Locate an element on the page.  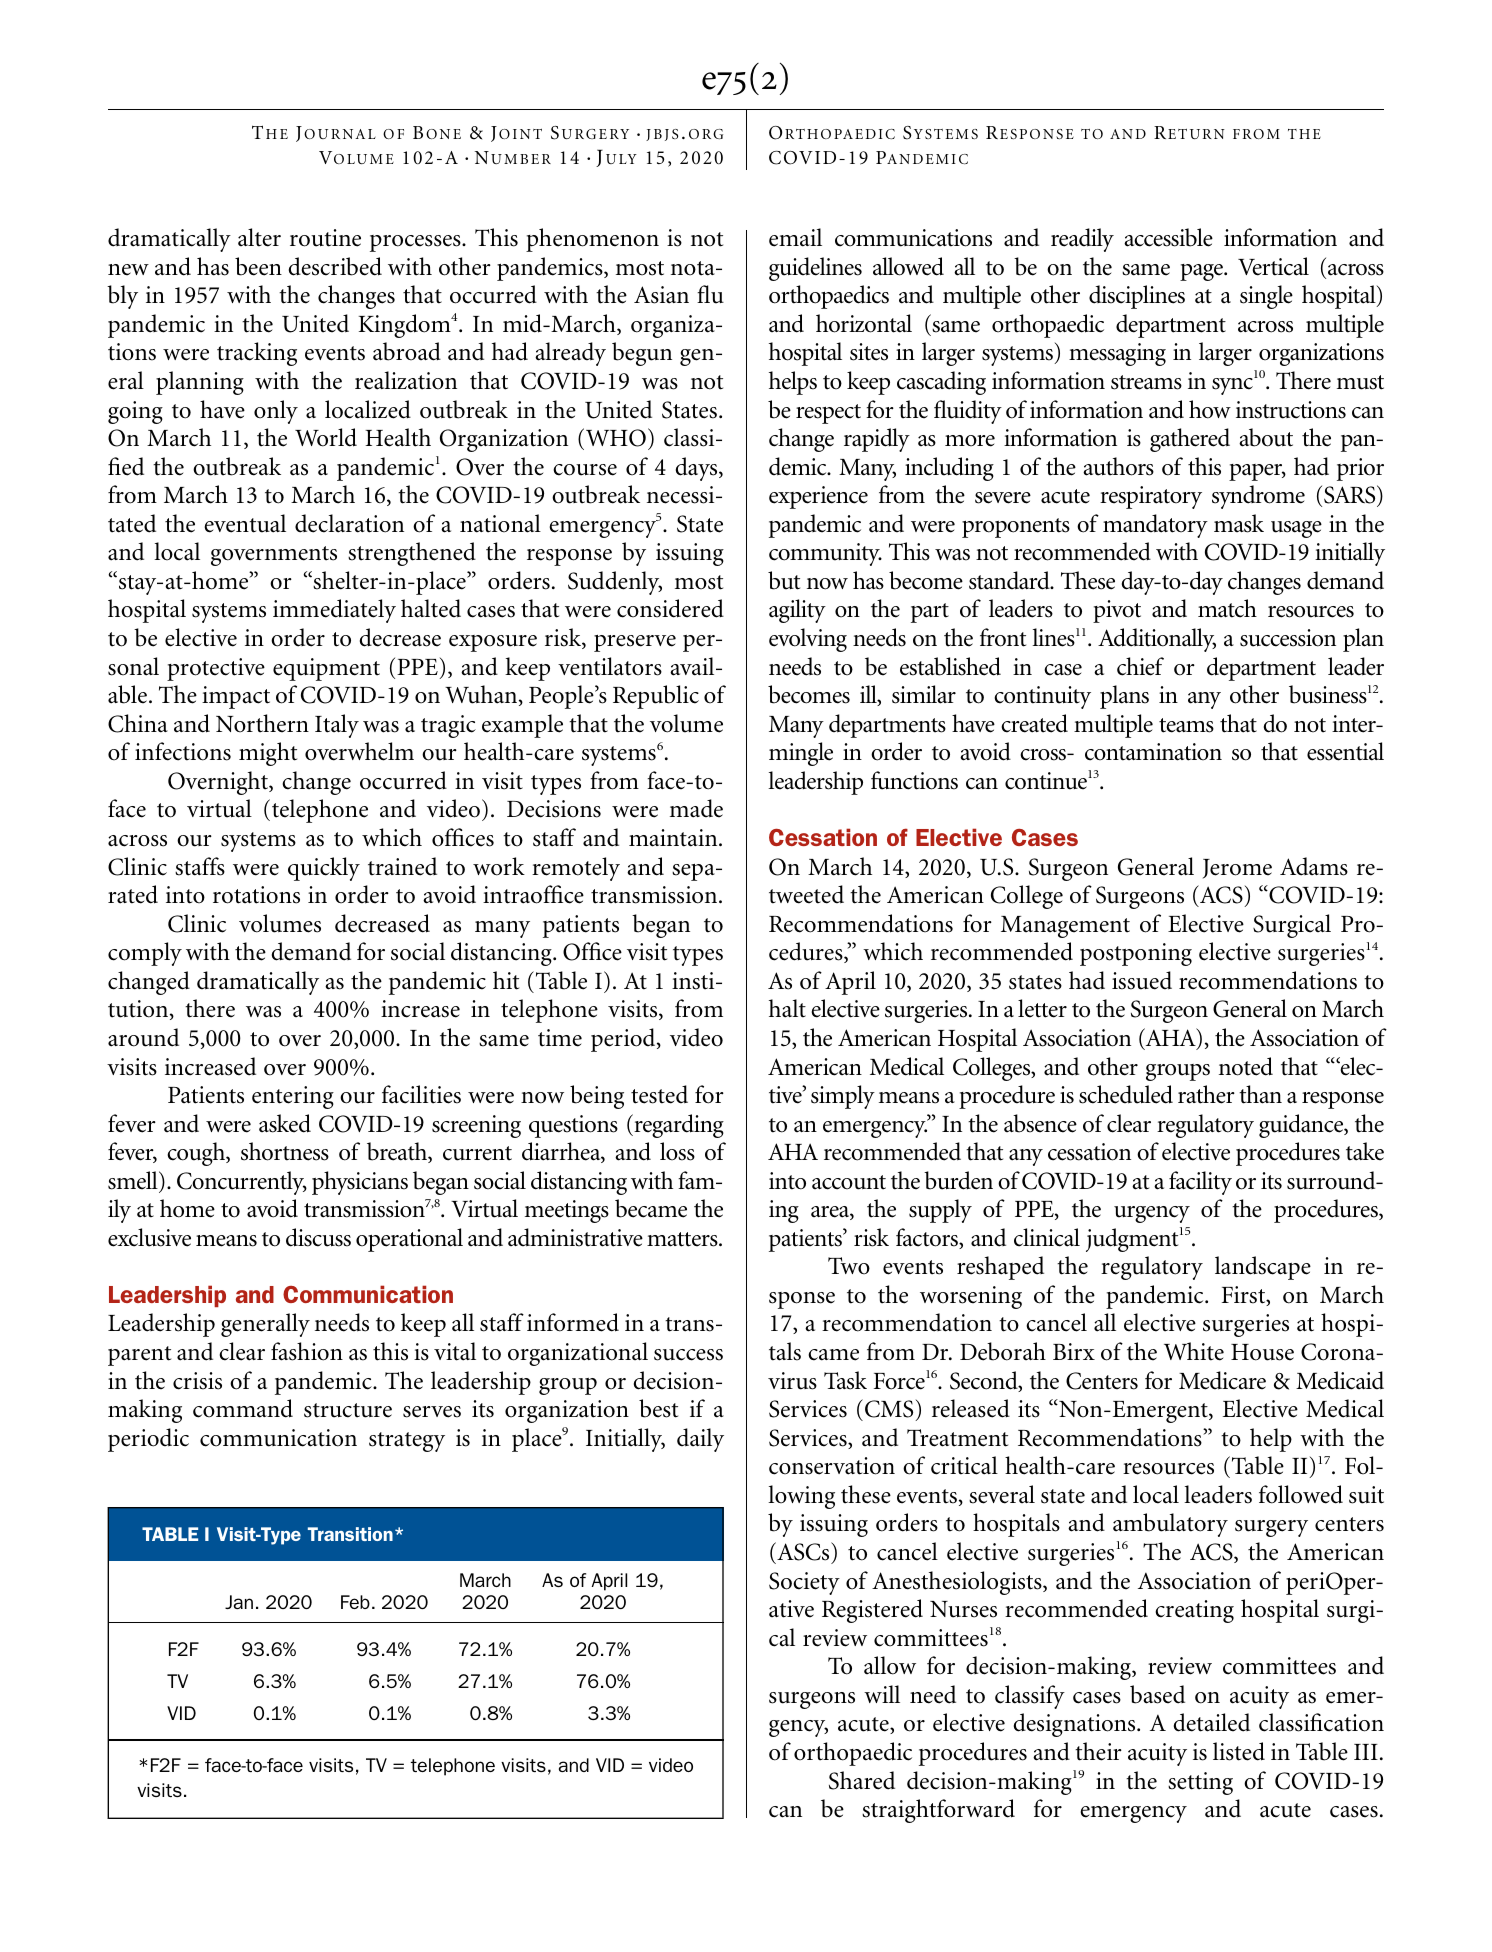
been is located at coordinates (258, 266).
